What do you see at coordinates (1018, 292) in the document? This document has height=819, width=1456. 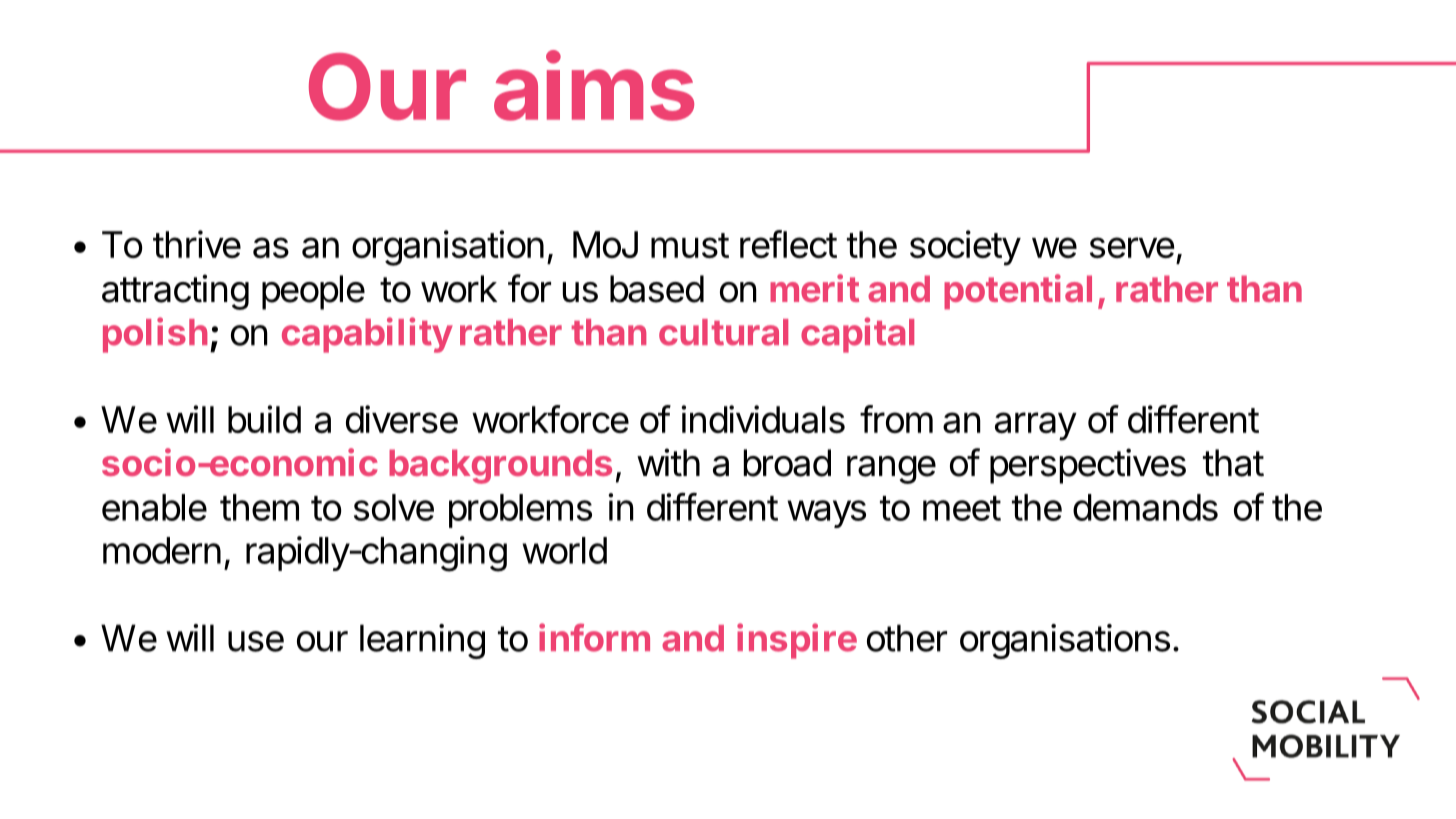 I see `potential` at bounding box center [1018, 292].
